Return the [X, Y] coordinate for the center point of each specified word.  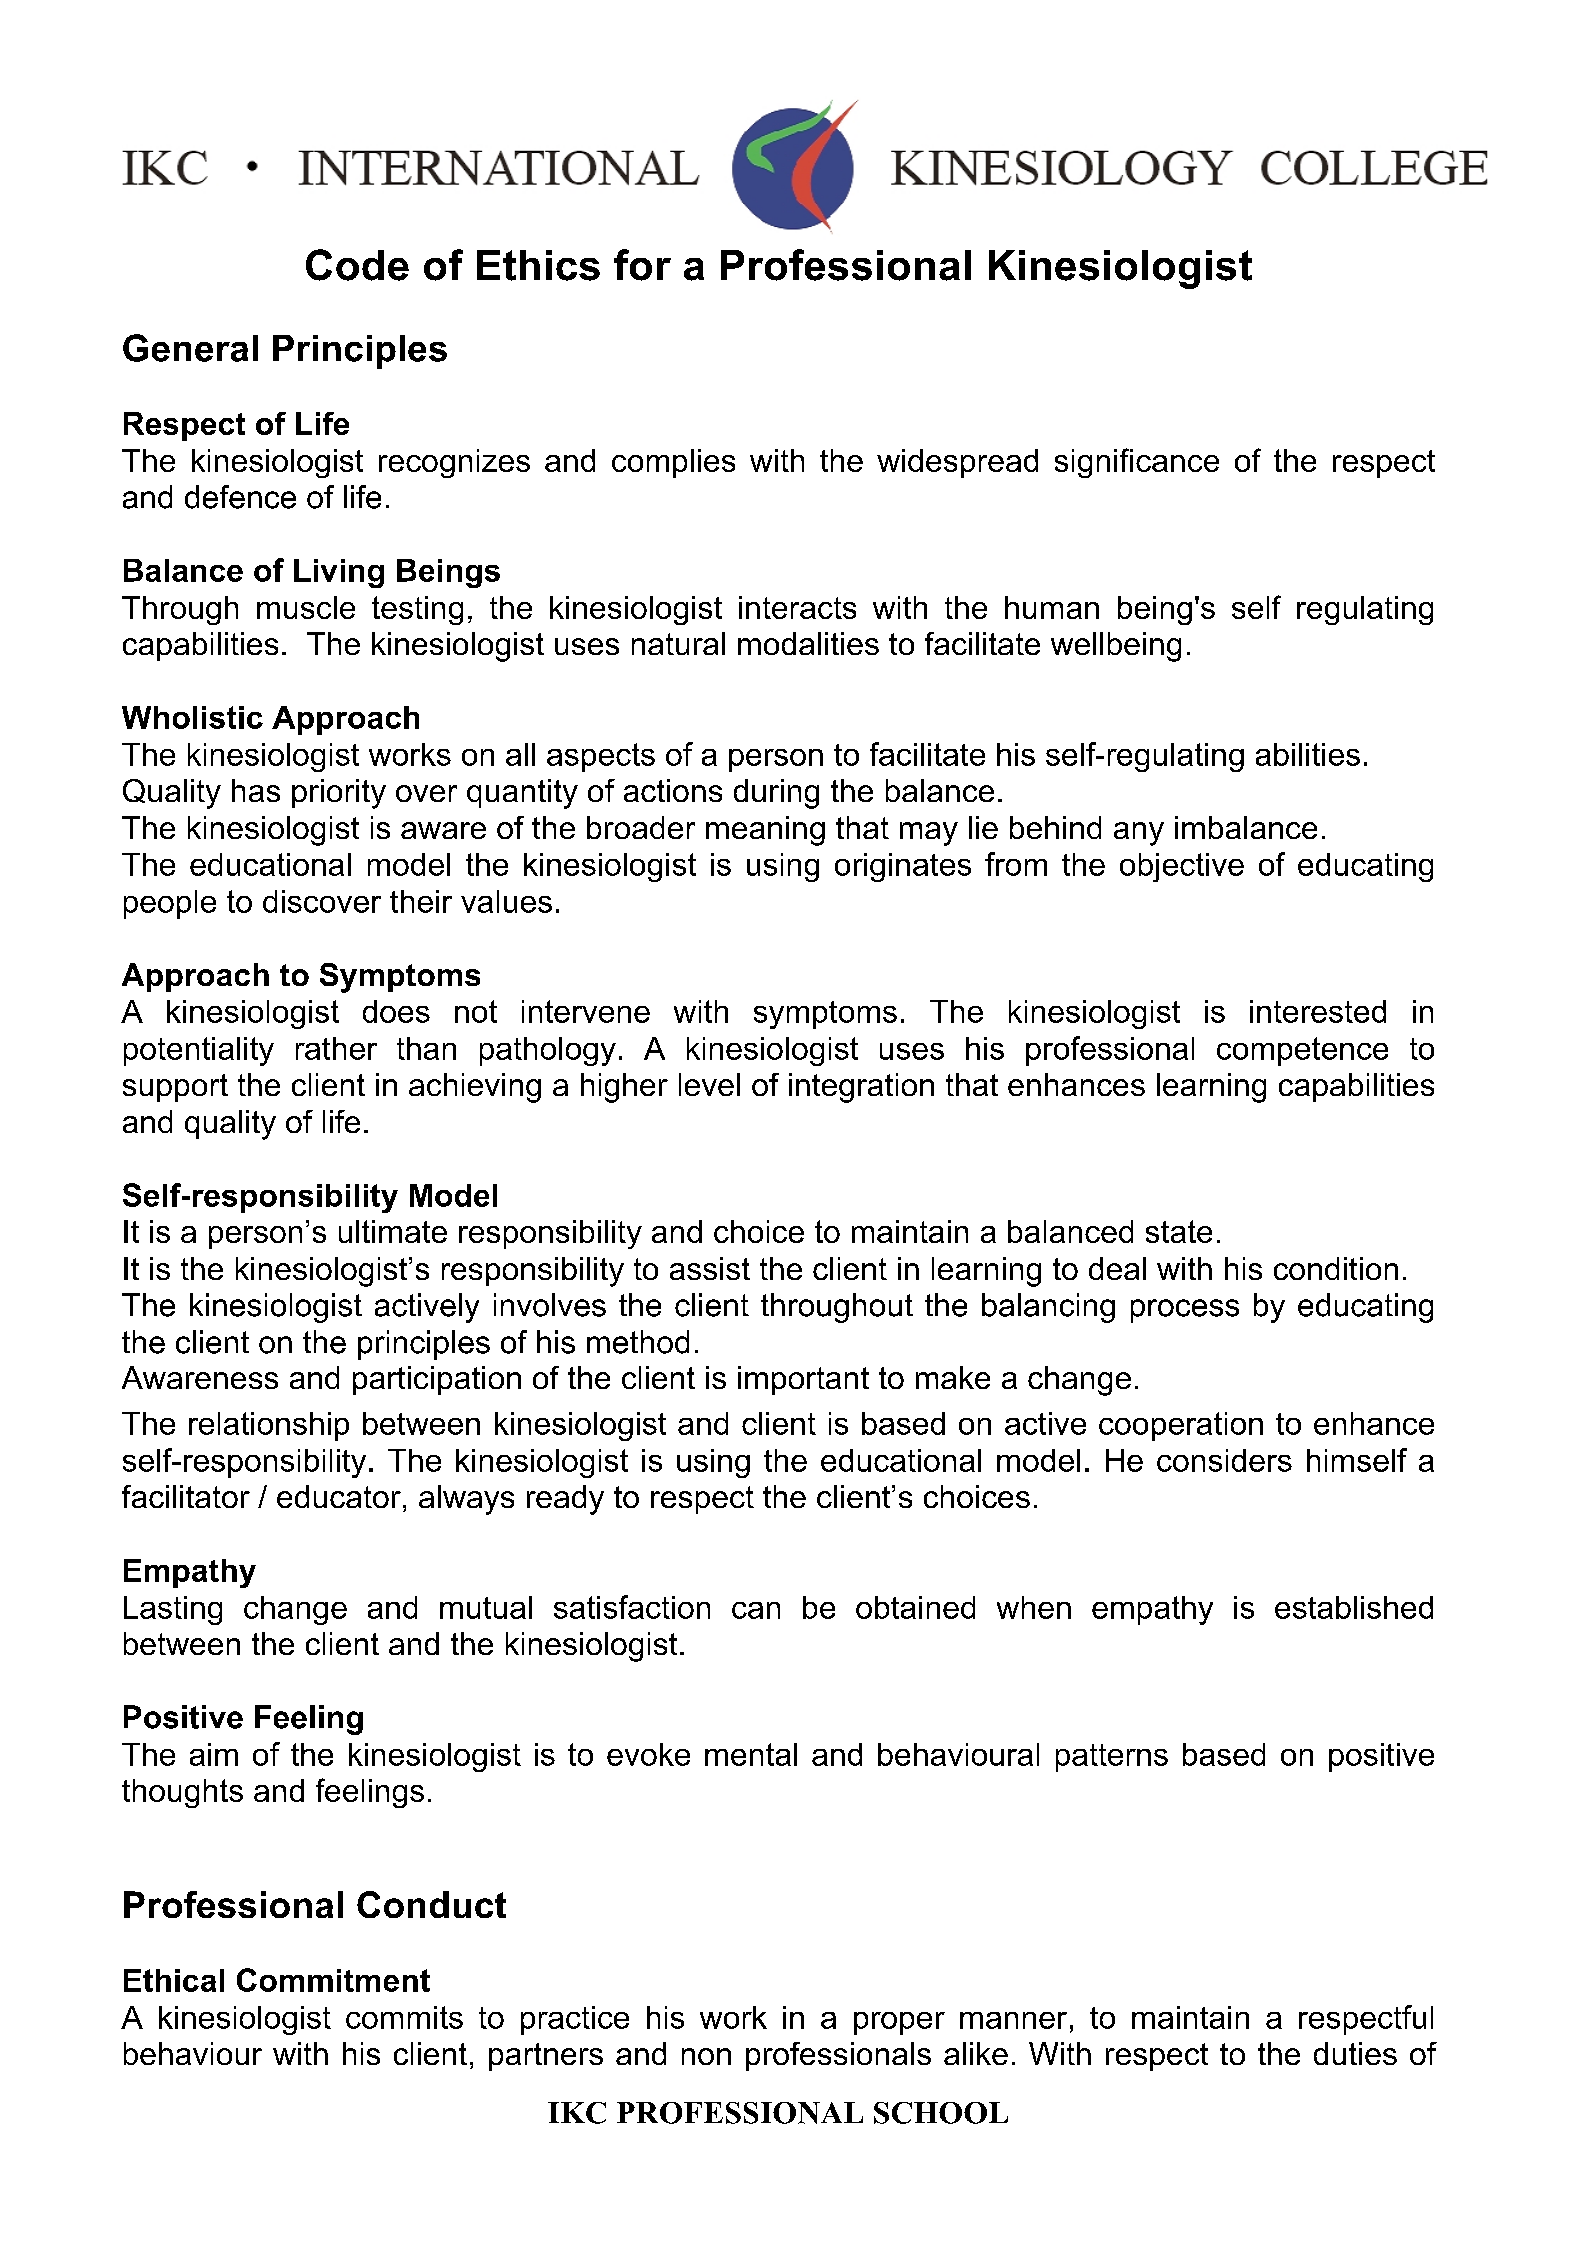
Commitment [333, 1980]
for [642, 265]
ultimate [393, 1231]
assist [710, 1268]
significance [1137, 463]
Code [357, 265]
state [1179, 1231]
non [706, 2056]
